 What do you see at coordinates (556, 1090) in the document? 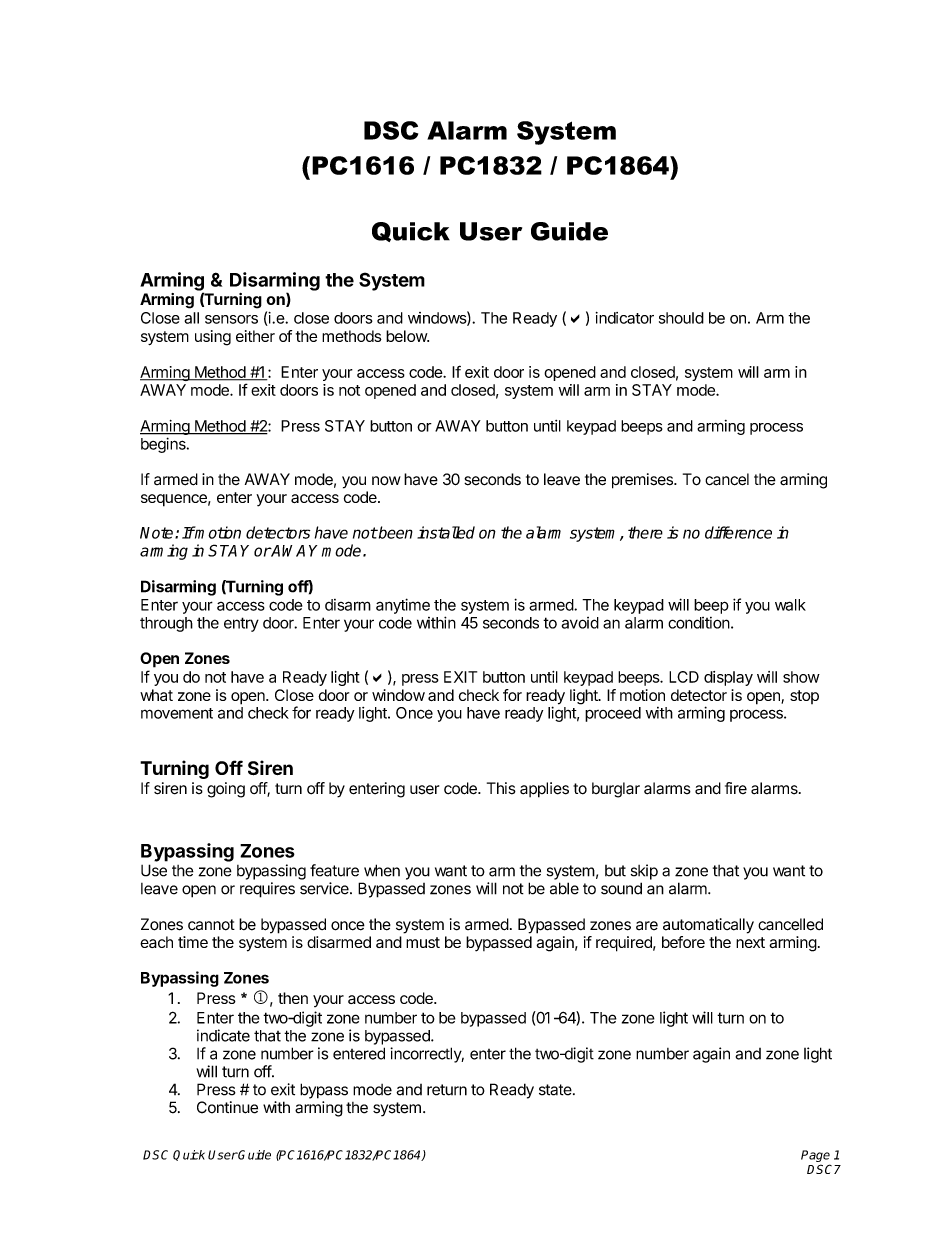
I see `state` at bounding box center [556, 1090].
